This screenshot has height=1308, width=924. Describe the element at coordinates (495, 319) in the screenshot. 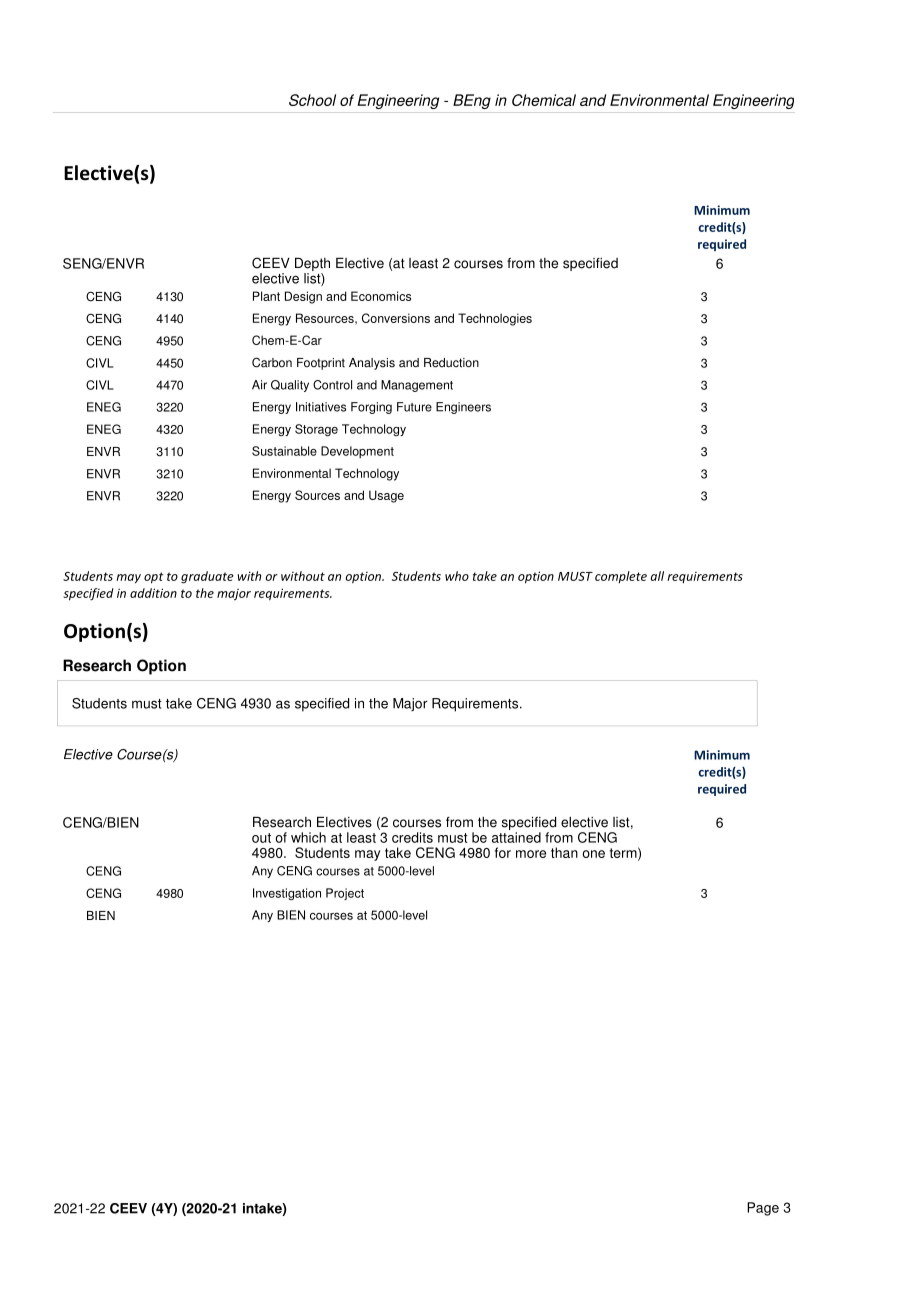

I see `Technologies` at that location.
